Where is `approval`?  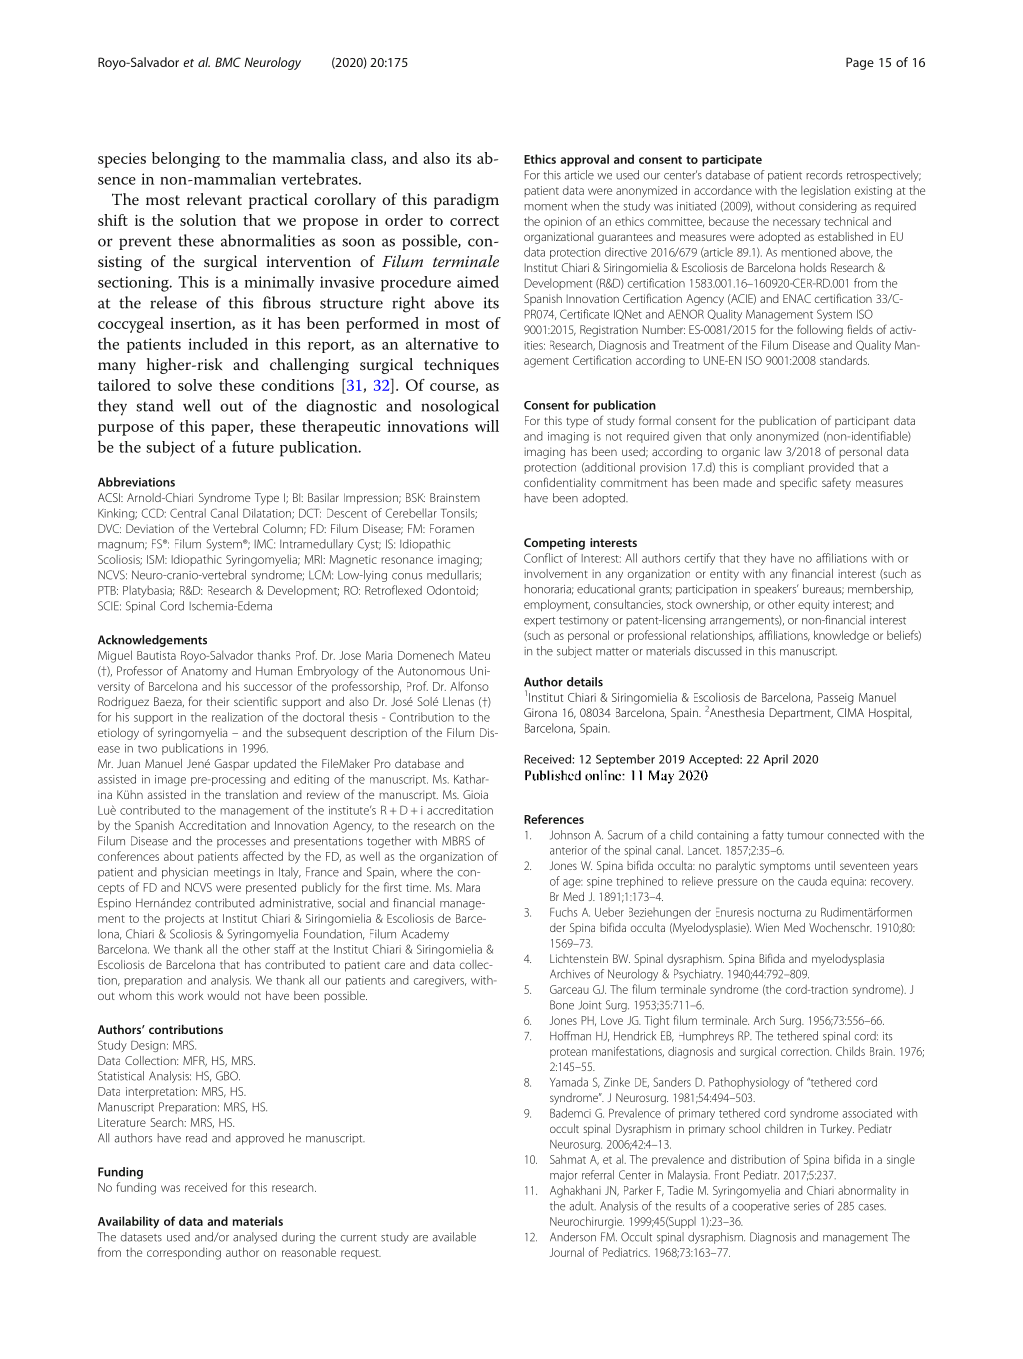 approval is located at coordinates (584, 160).
